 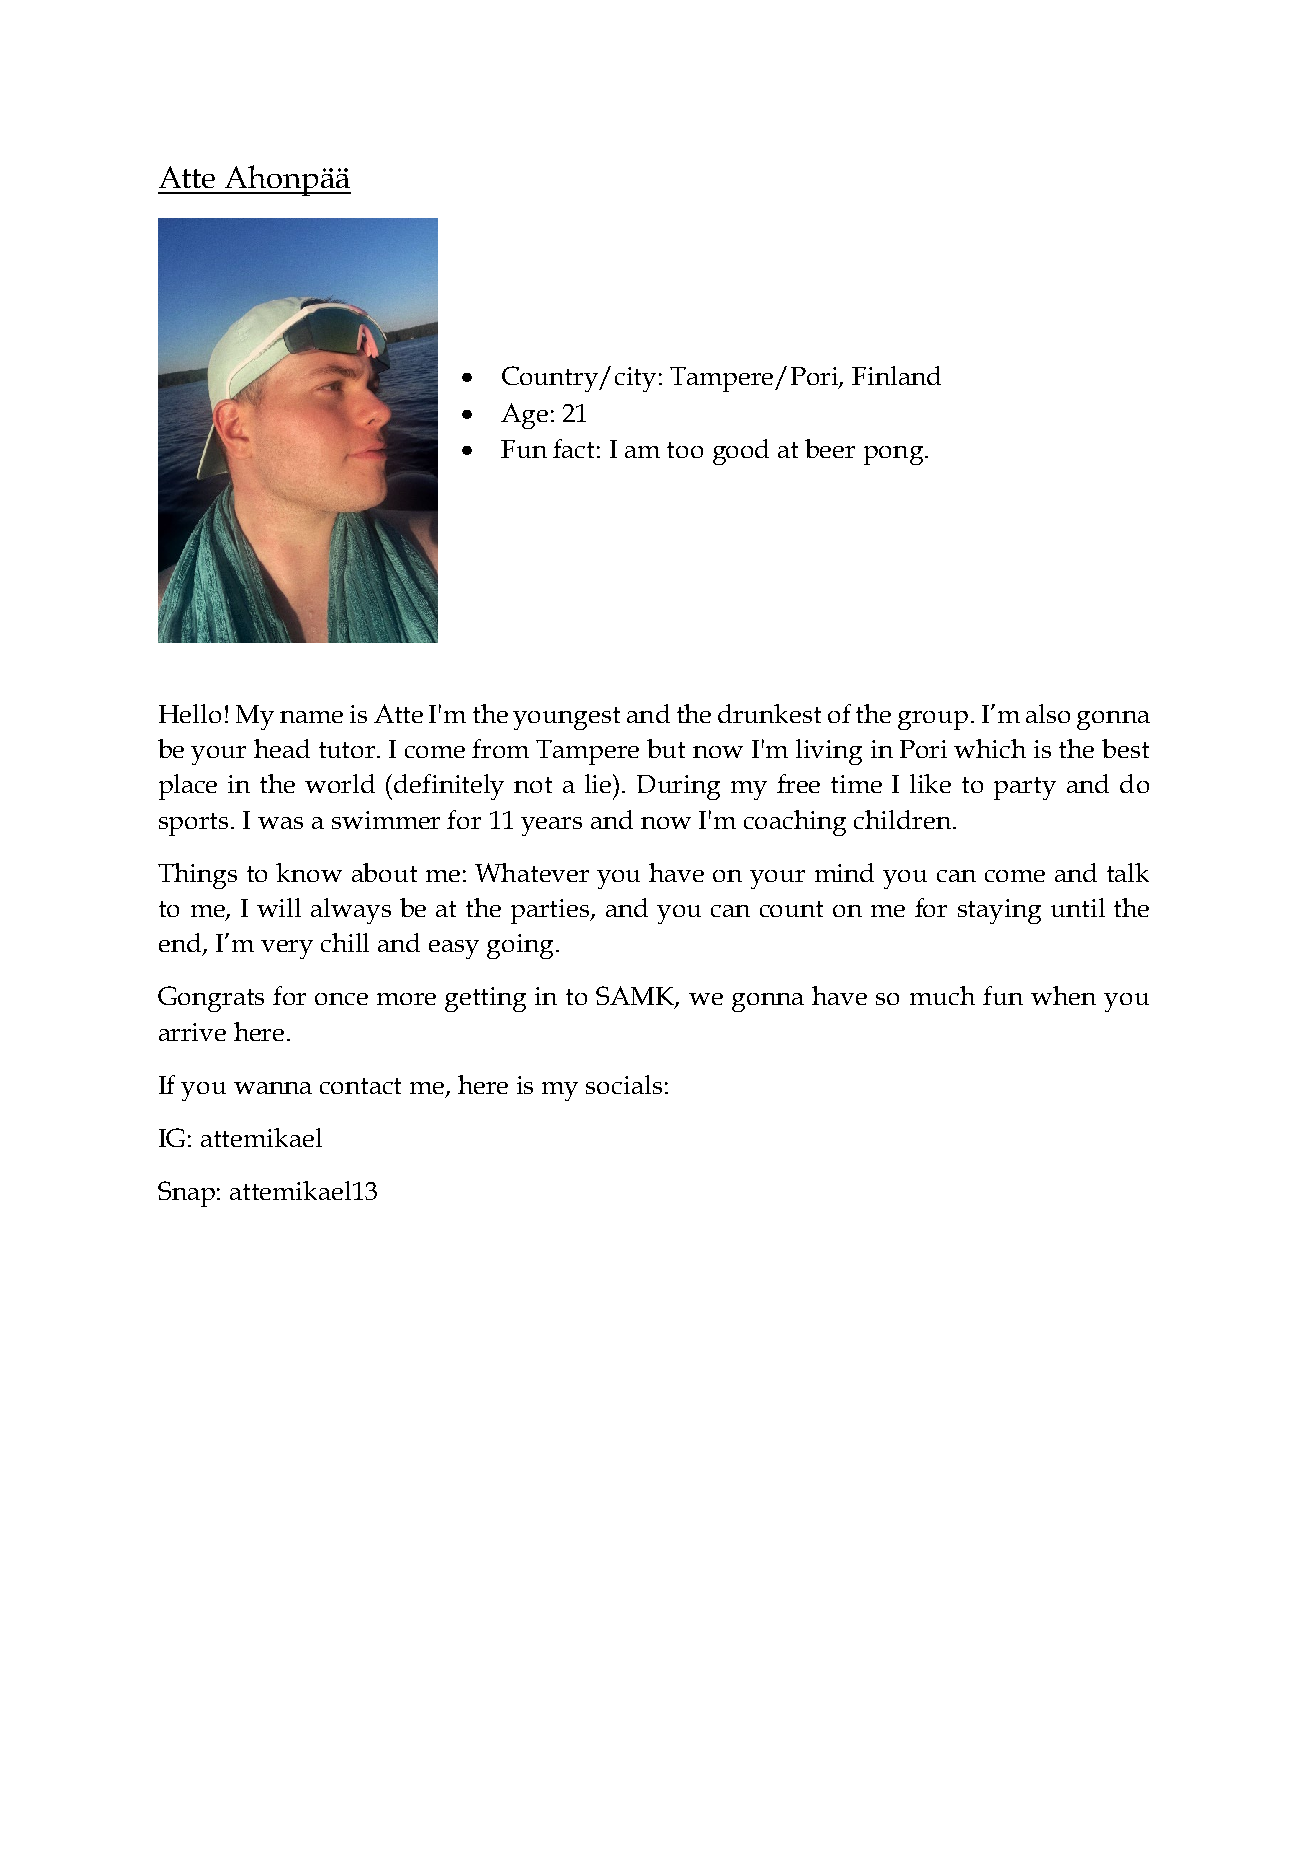 I want to click on head, so click(x=282, y=748).
